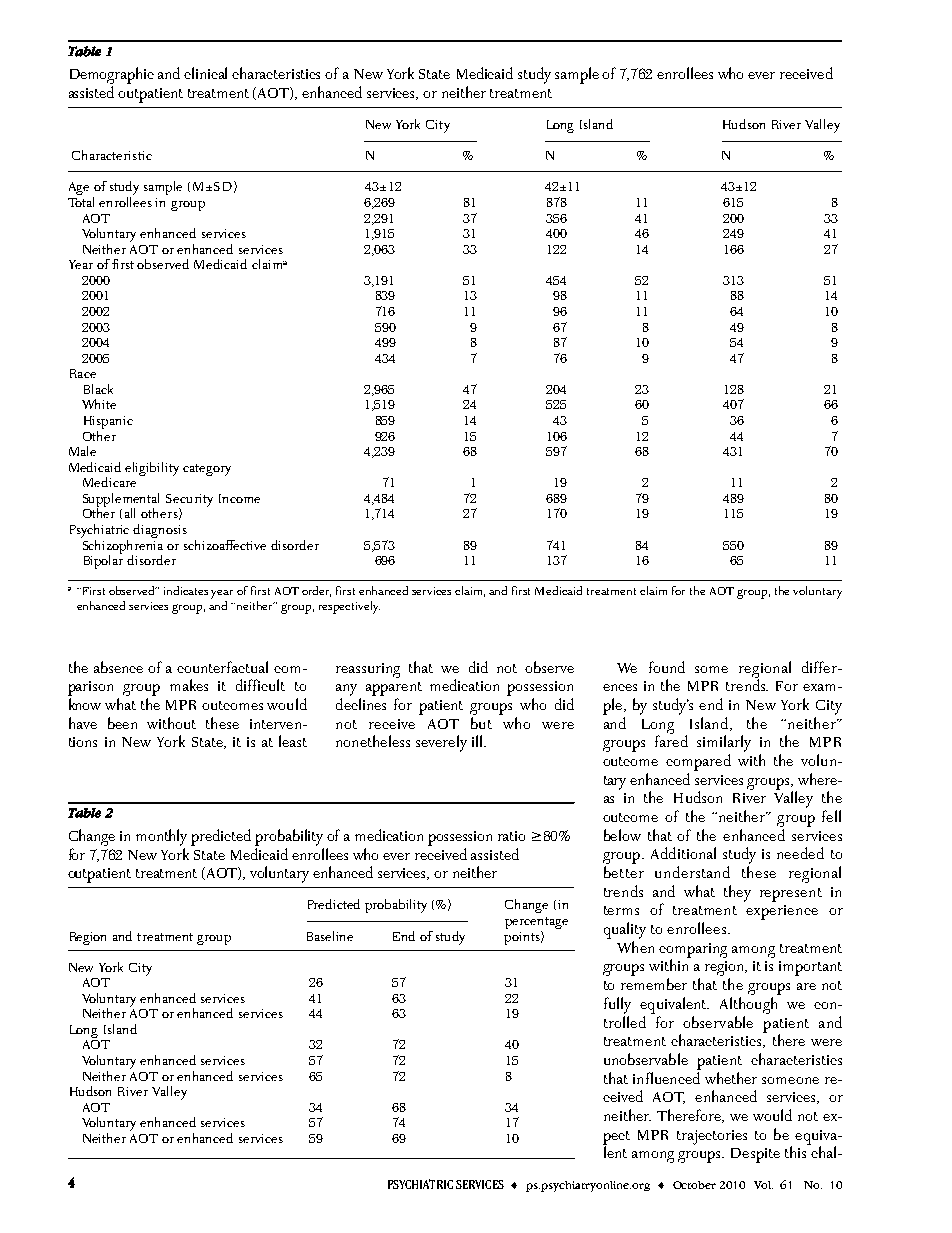  I want to click on Baseline, so click(330, 936).
